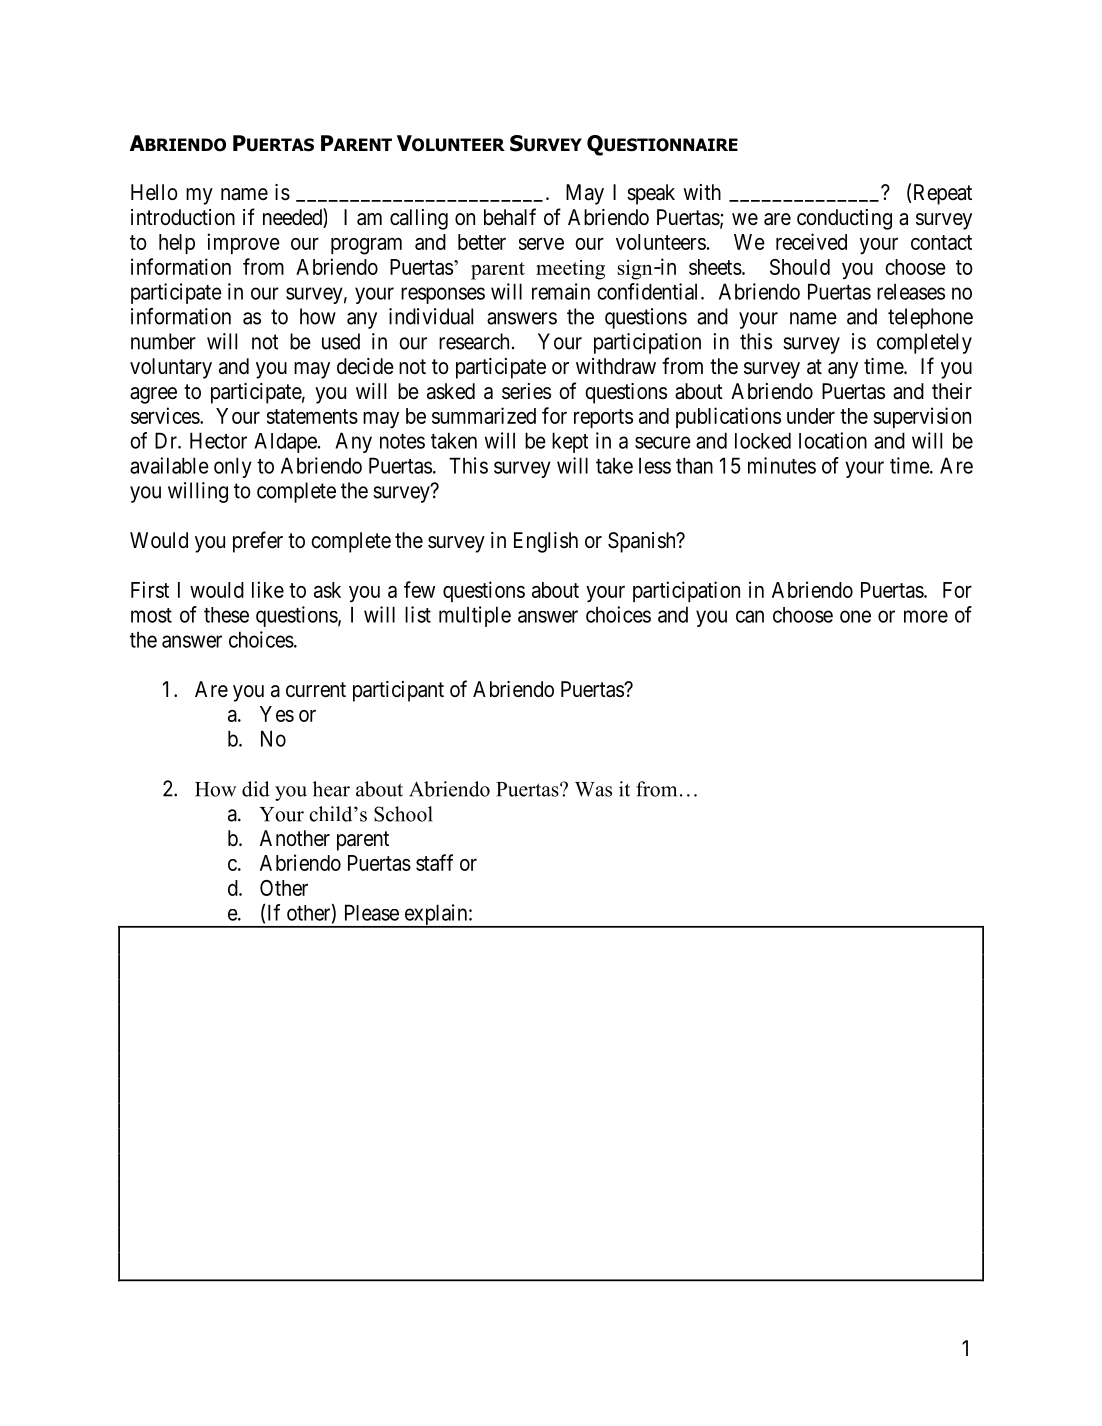 The image size is (1102, 1426). Describe the element at coordinates (926, 616) in the document. I see `more` at that location.
